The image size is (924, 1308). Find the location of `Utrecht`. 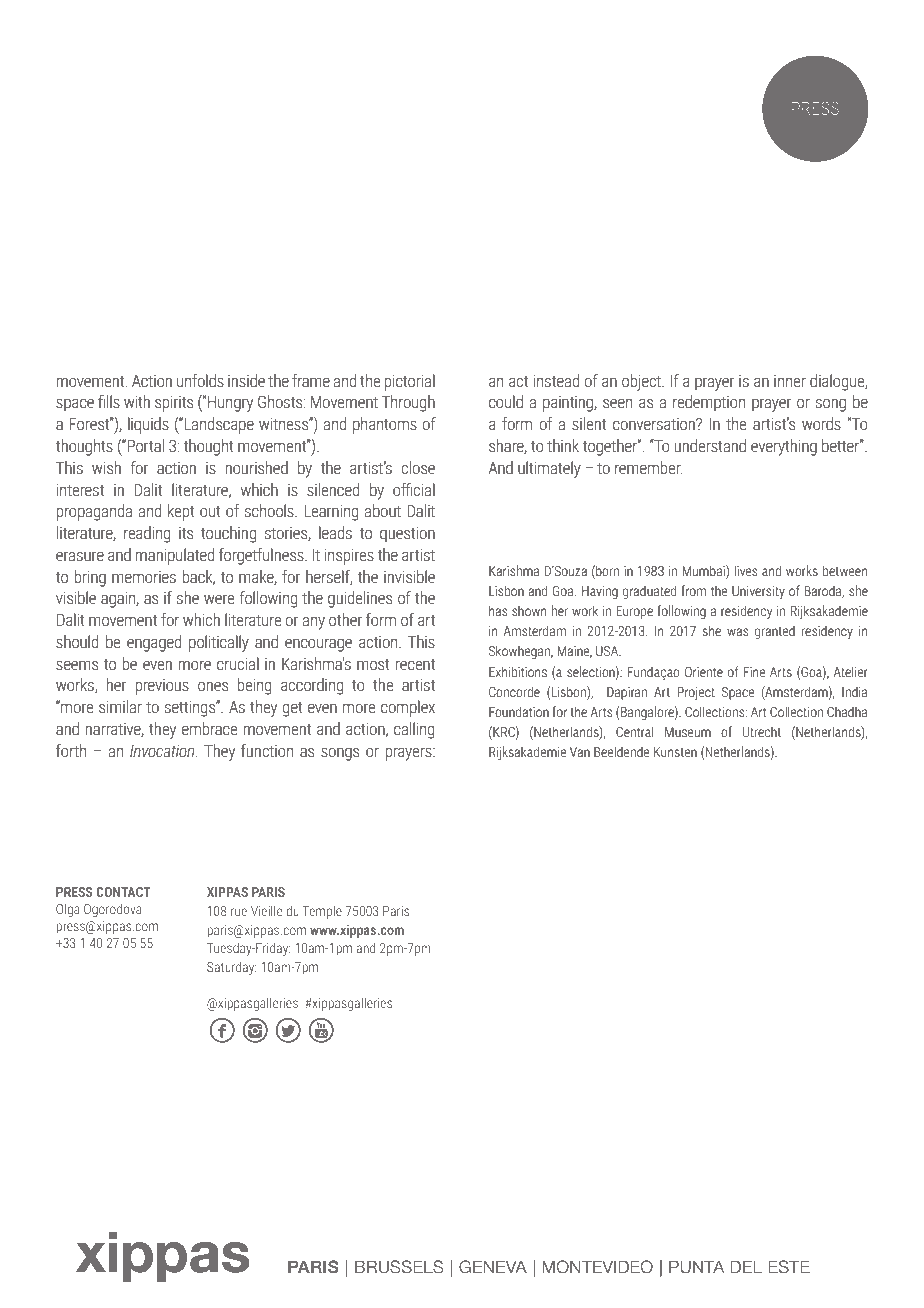

Utrecht is located at coordinates (762, 731).
